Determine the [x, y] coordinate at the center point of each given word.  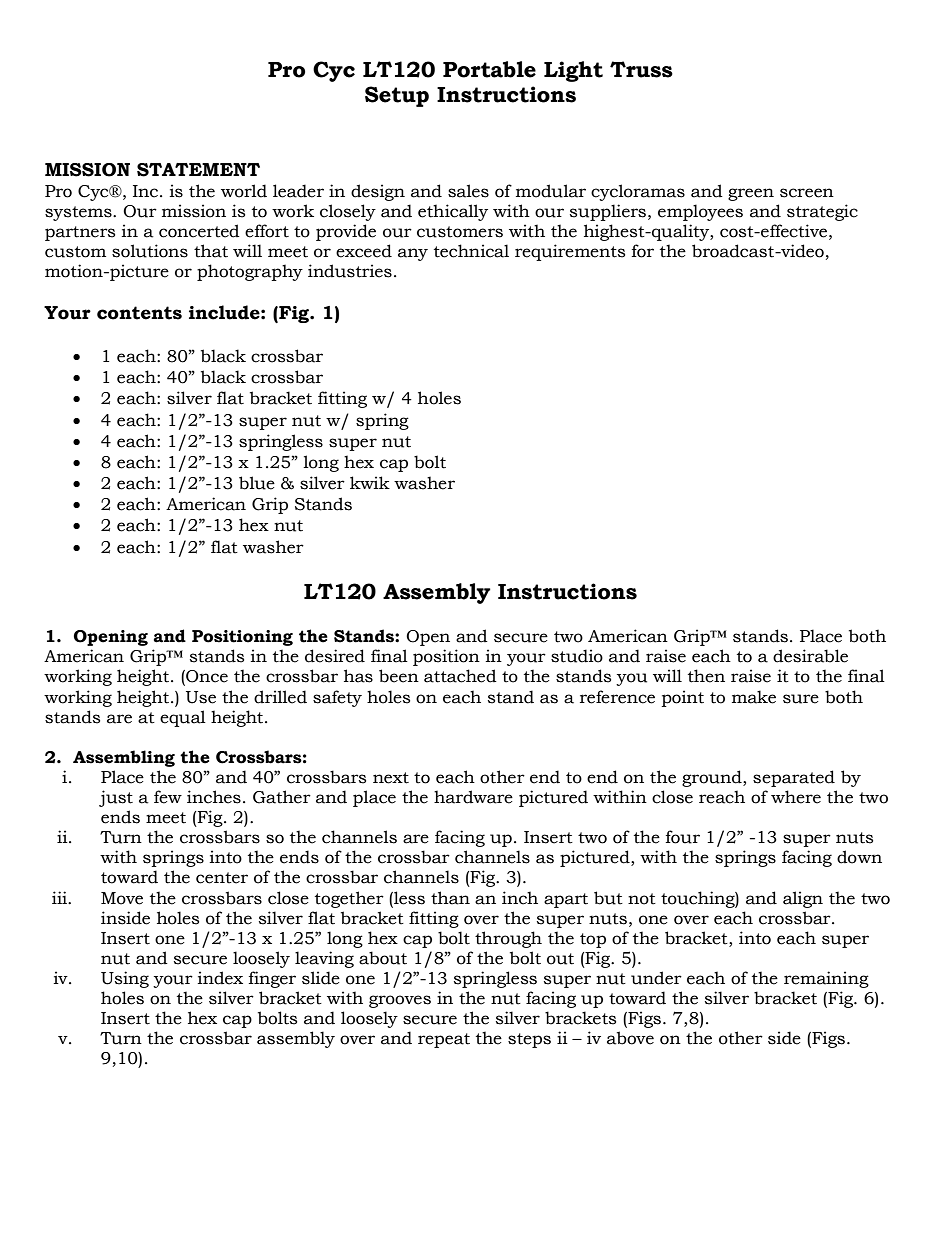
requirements [570, 252]
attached [460, 676]
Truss [641, 69]
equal [183, 718]
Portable [489, 69]
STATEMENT [198, 170]
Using [125, 979]
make [754, 697]
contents [139, 313]
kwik [370, 482]
